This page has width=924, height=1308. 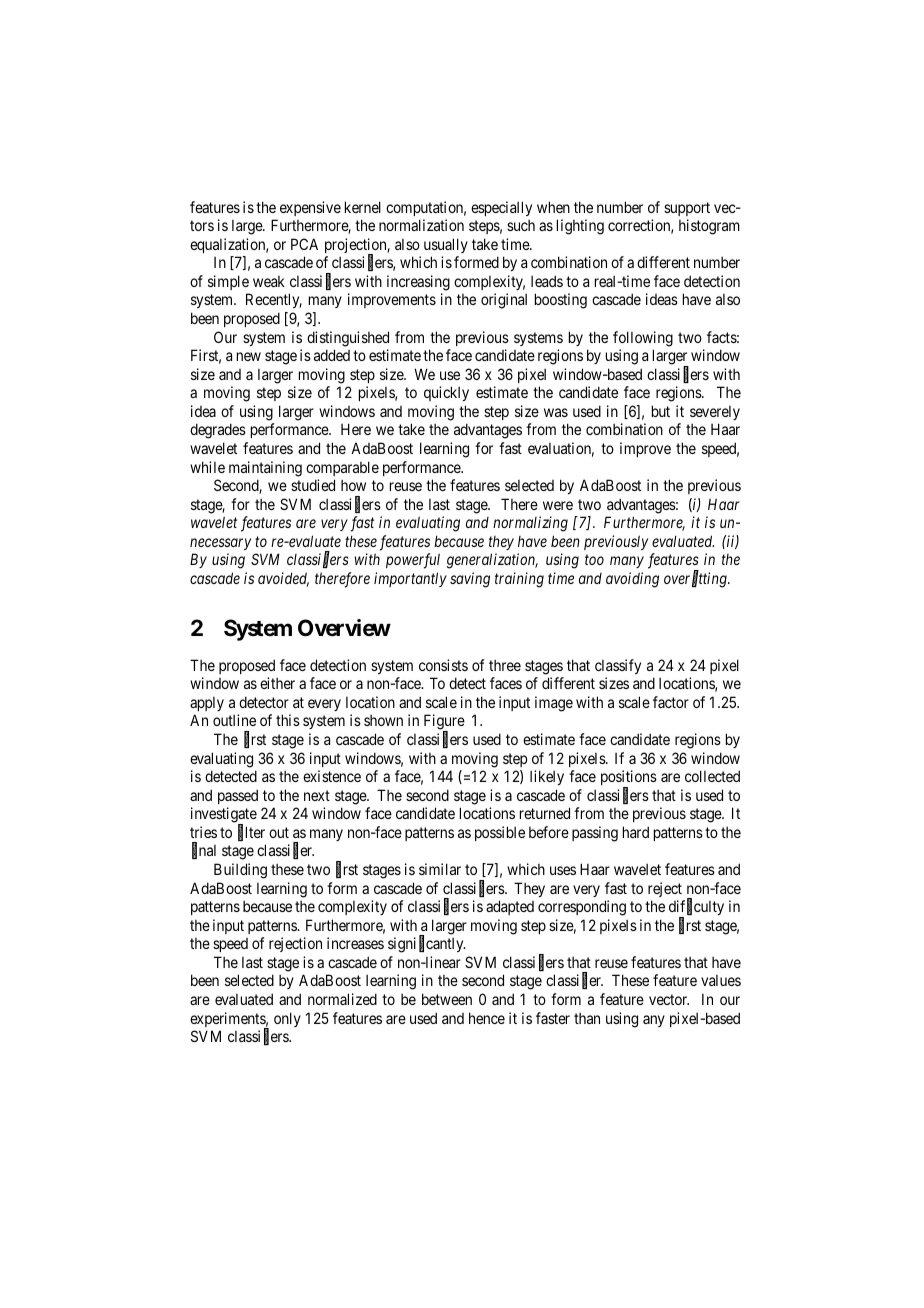 I want to click on only, so click(x=287, y=1019).
